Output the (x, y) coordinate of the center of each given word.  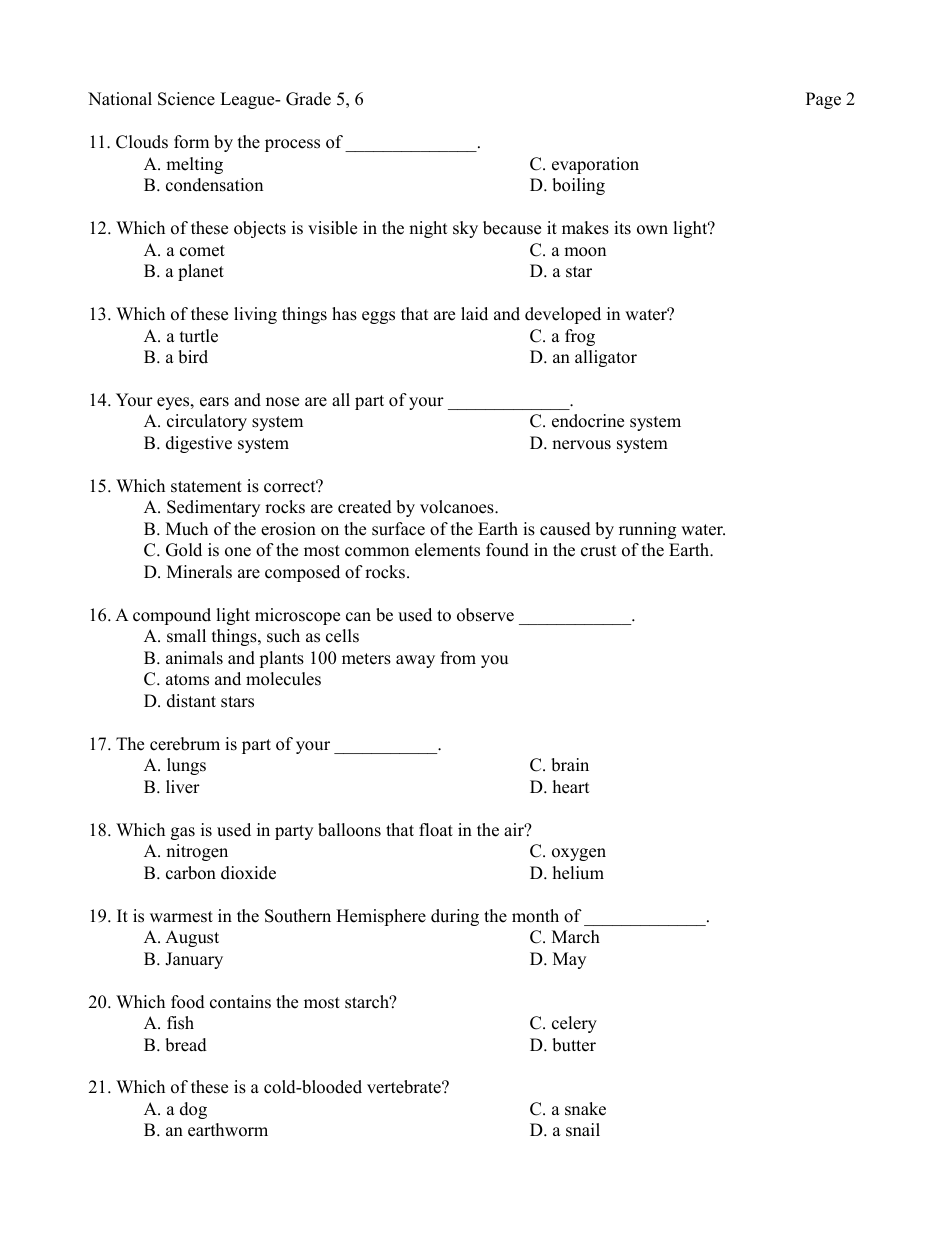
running (647, 530)
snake (585, 1109)
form (191, 142)
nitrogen (197, 852)
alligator (606, 358)
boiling (578, 186)
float (436, 830)
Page (823, 100)
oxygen (579, 854)
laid (474, 314)
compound (172, 616)
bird (193, 357)
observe (485, 615)
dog (193, 1110)
